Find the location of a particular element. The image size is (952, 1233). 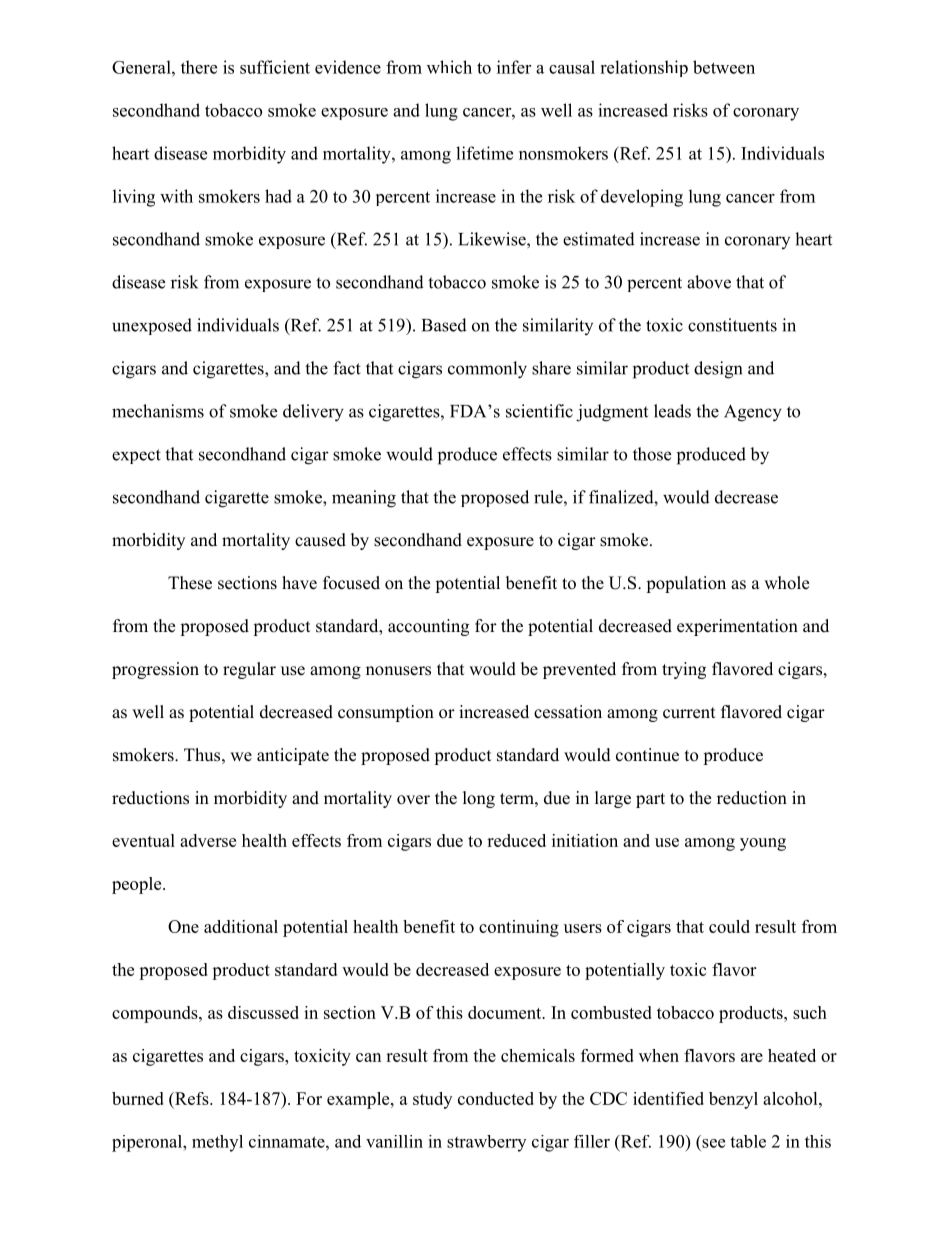

between is located at coordinates (724, 67).
